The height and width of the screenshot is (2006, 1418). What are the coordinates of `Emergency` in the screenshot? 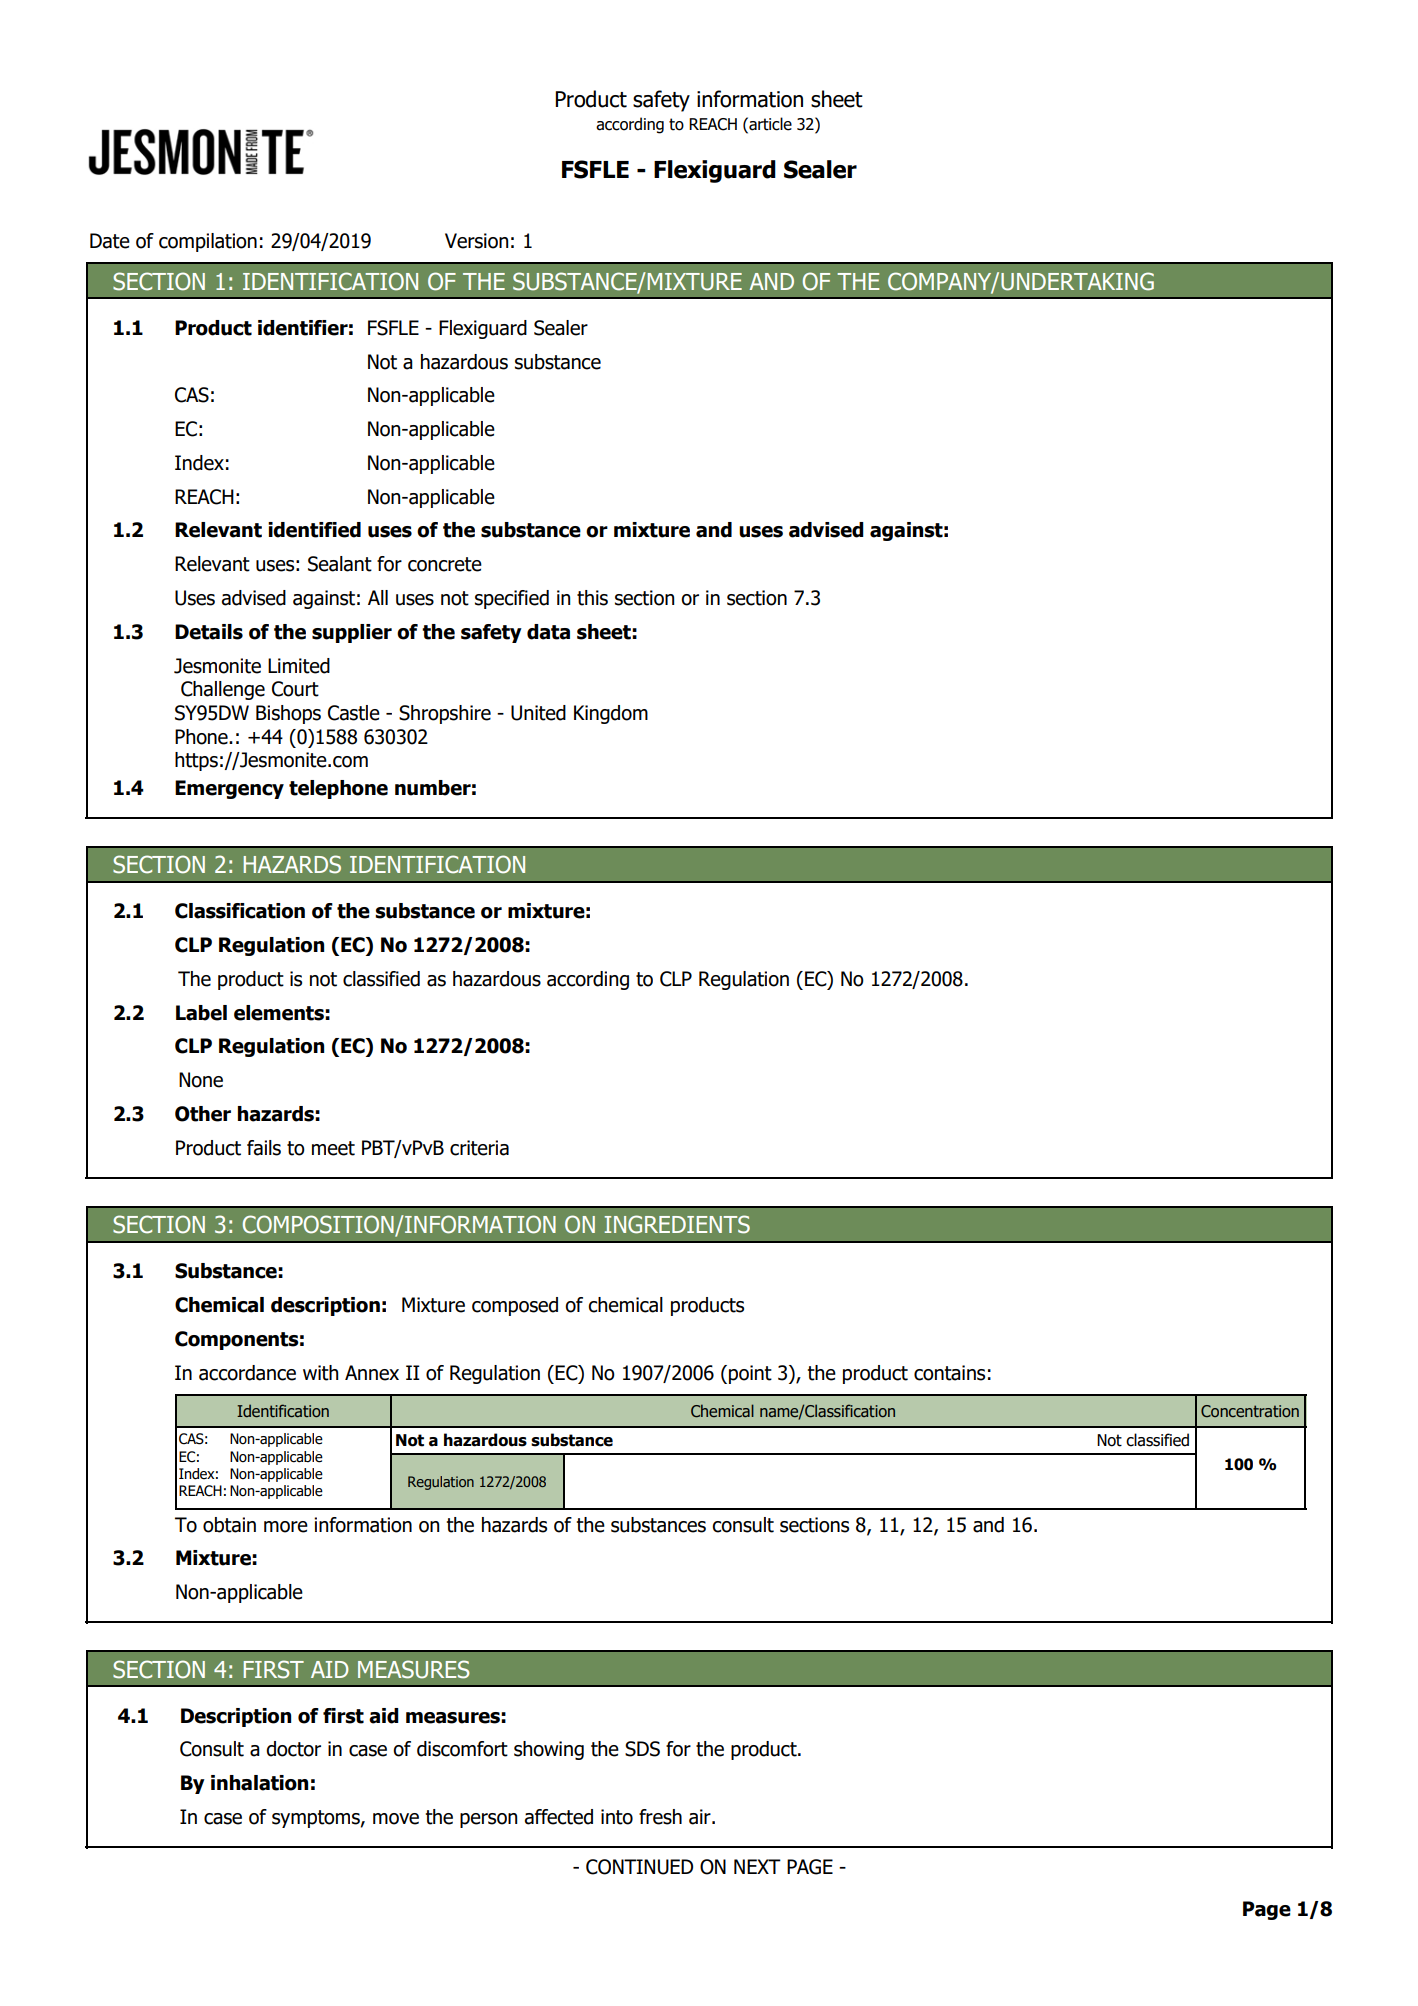 It's located at (229, 789).
